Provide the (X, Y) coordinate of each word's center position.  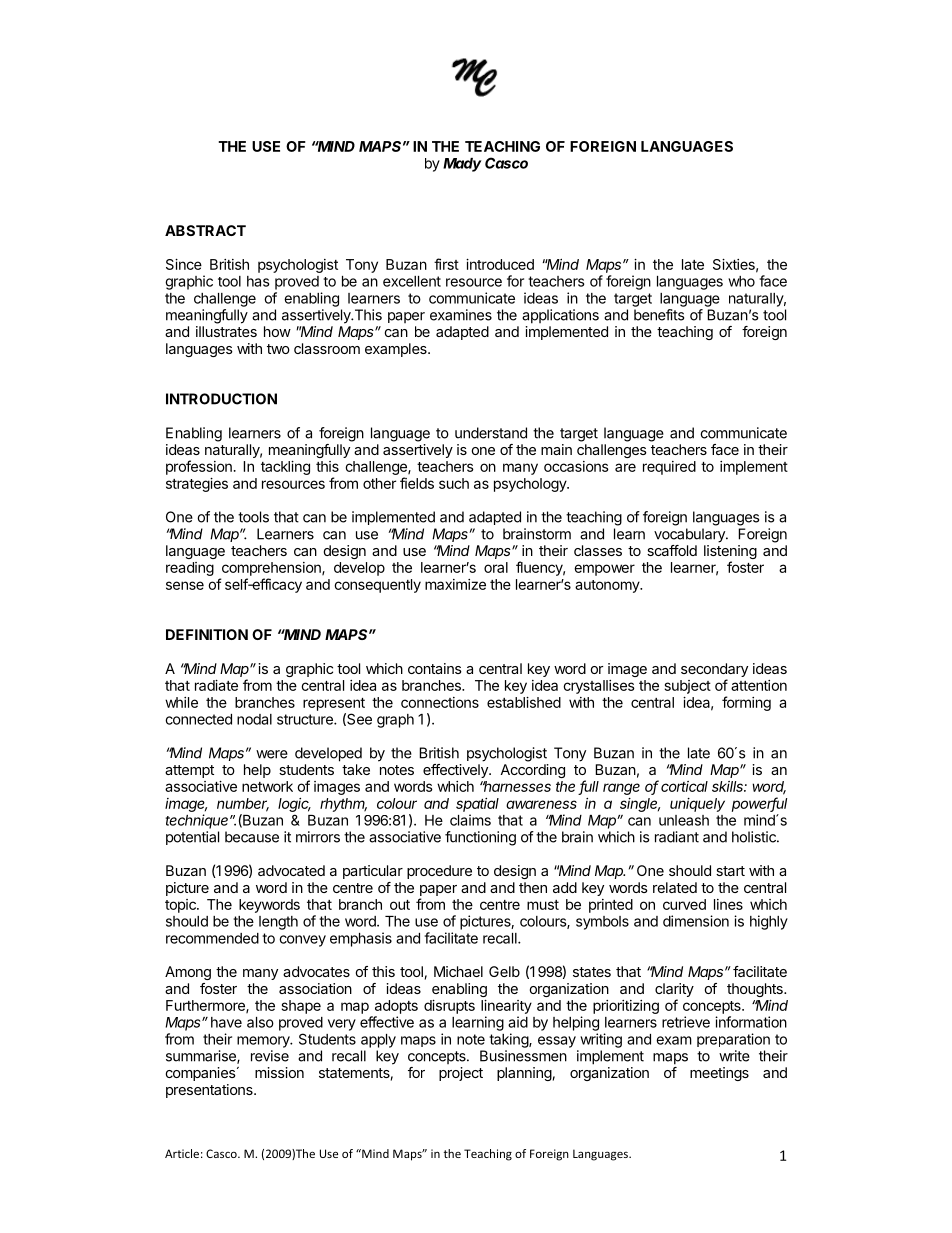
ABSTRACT (205, 230)
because (252, 837)
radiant (677, 837)
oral (496, 567)
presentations (210, 1091)
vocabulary (690, 535)
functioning (480, 838)
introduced (500, 264)
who (741, 281)
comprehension (272, 569)
